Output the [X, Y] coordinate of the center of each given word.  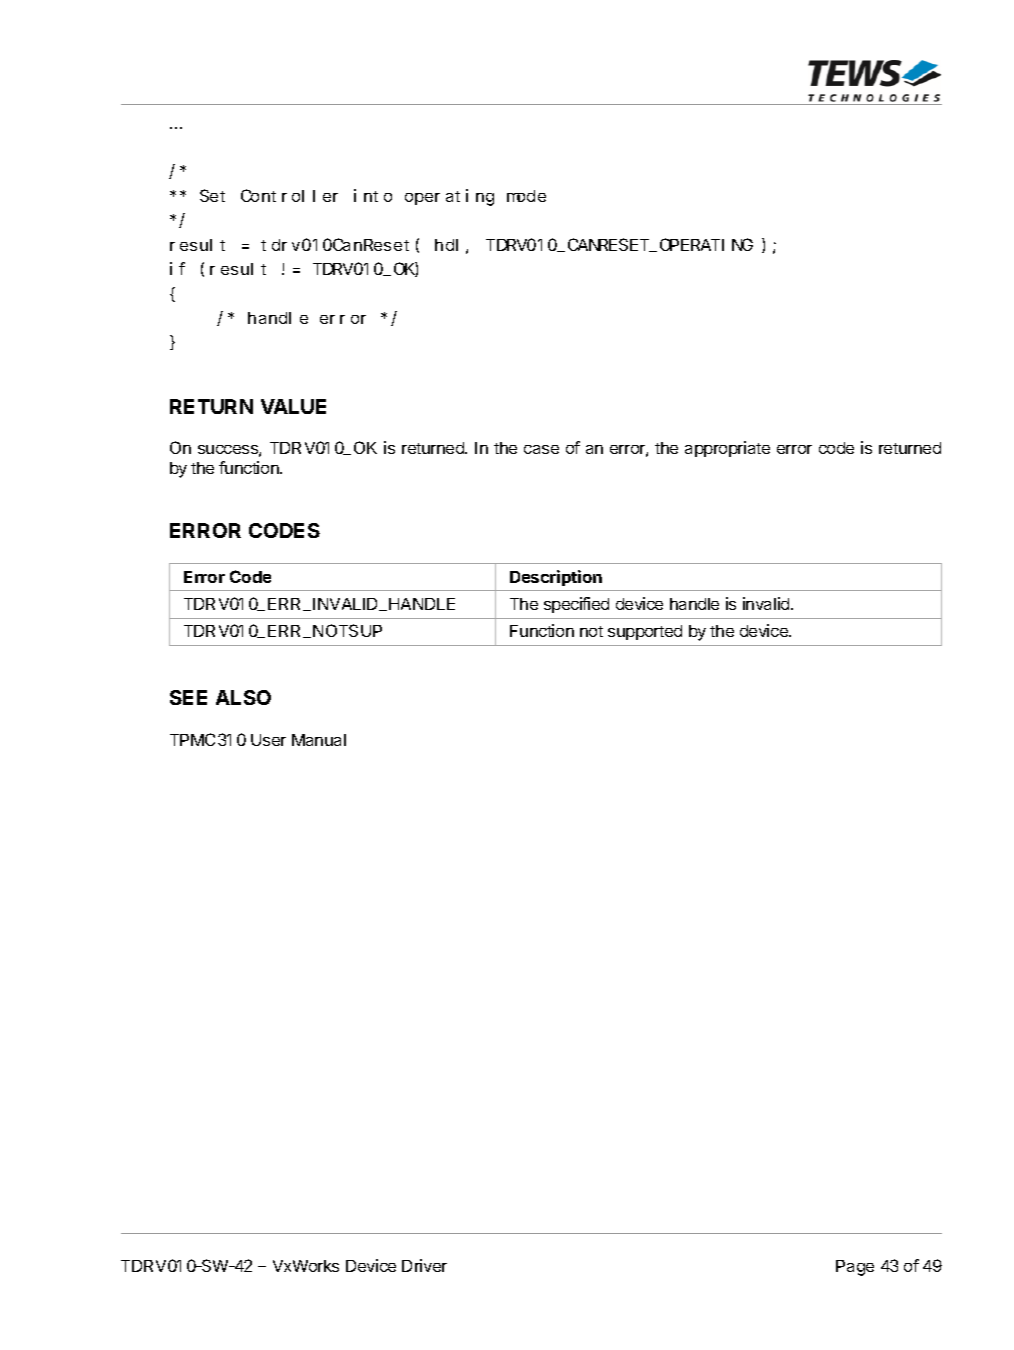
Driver [424, 1265]
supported [645, 632]
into [373, 195]
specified [576, 605]
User [268, 740]
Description [556, 578]
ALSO [243, 697]
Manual [319, 740]
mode [526, 196]
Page [855, 1268]
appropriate [727, 449]
